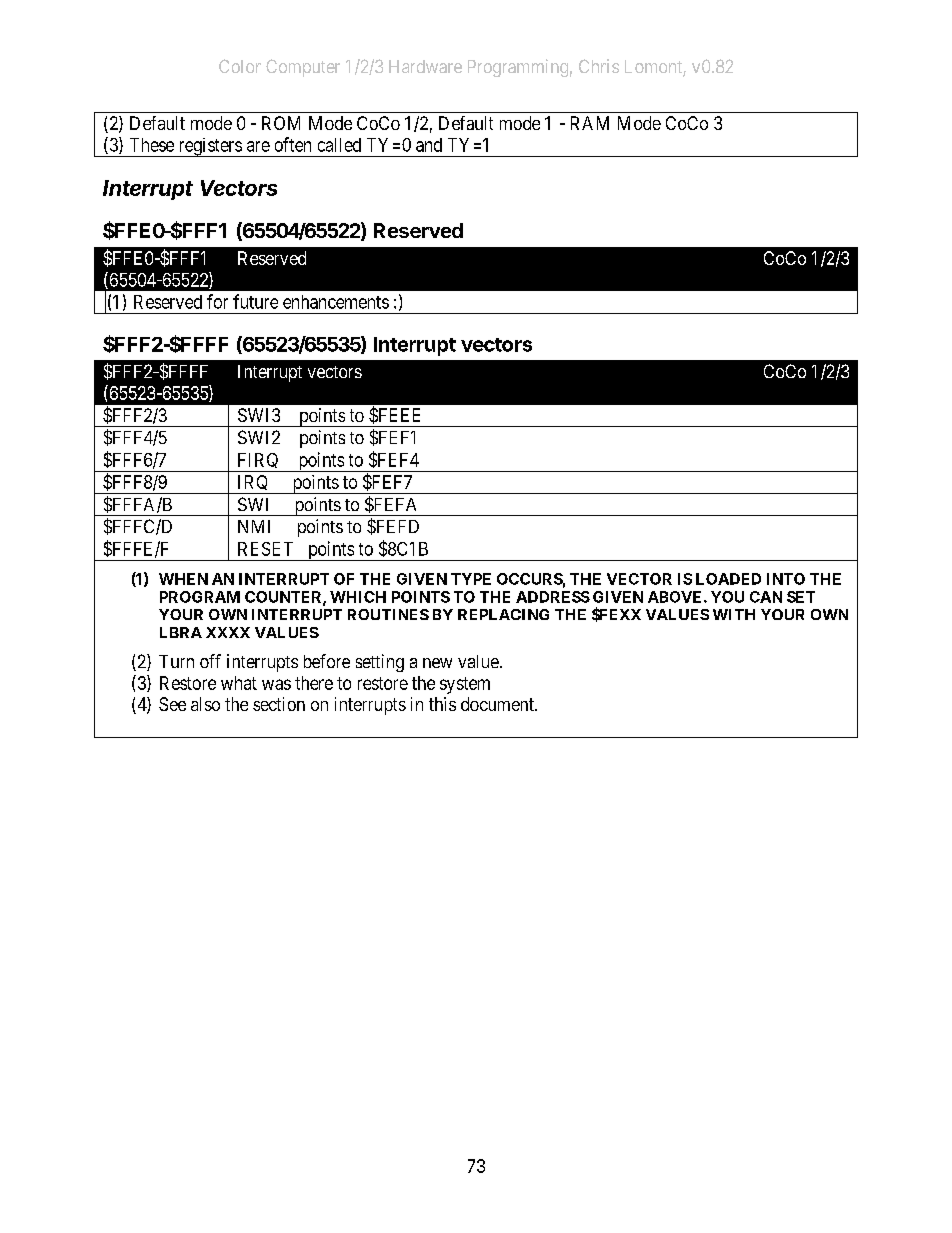 The width and height of the document is (952, 1233). I want to click on enhancements, so click(336, 302).
